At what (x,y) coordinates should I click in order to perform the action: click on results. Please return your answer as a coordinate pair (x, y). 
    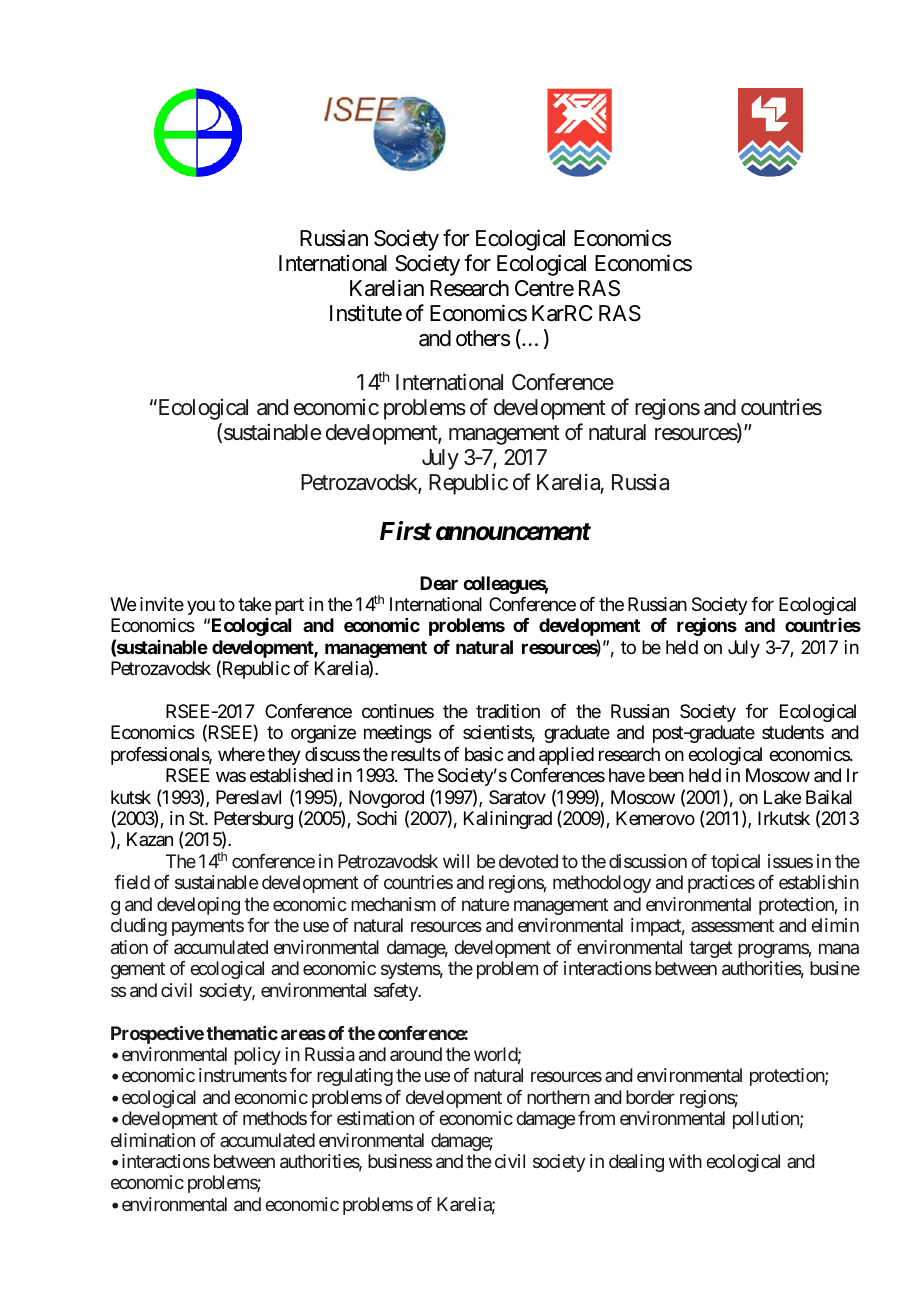
    Looking at the image, I should click on (416, 754).
